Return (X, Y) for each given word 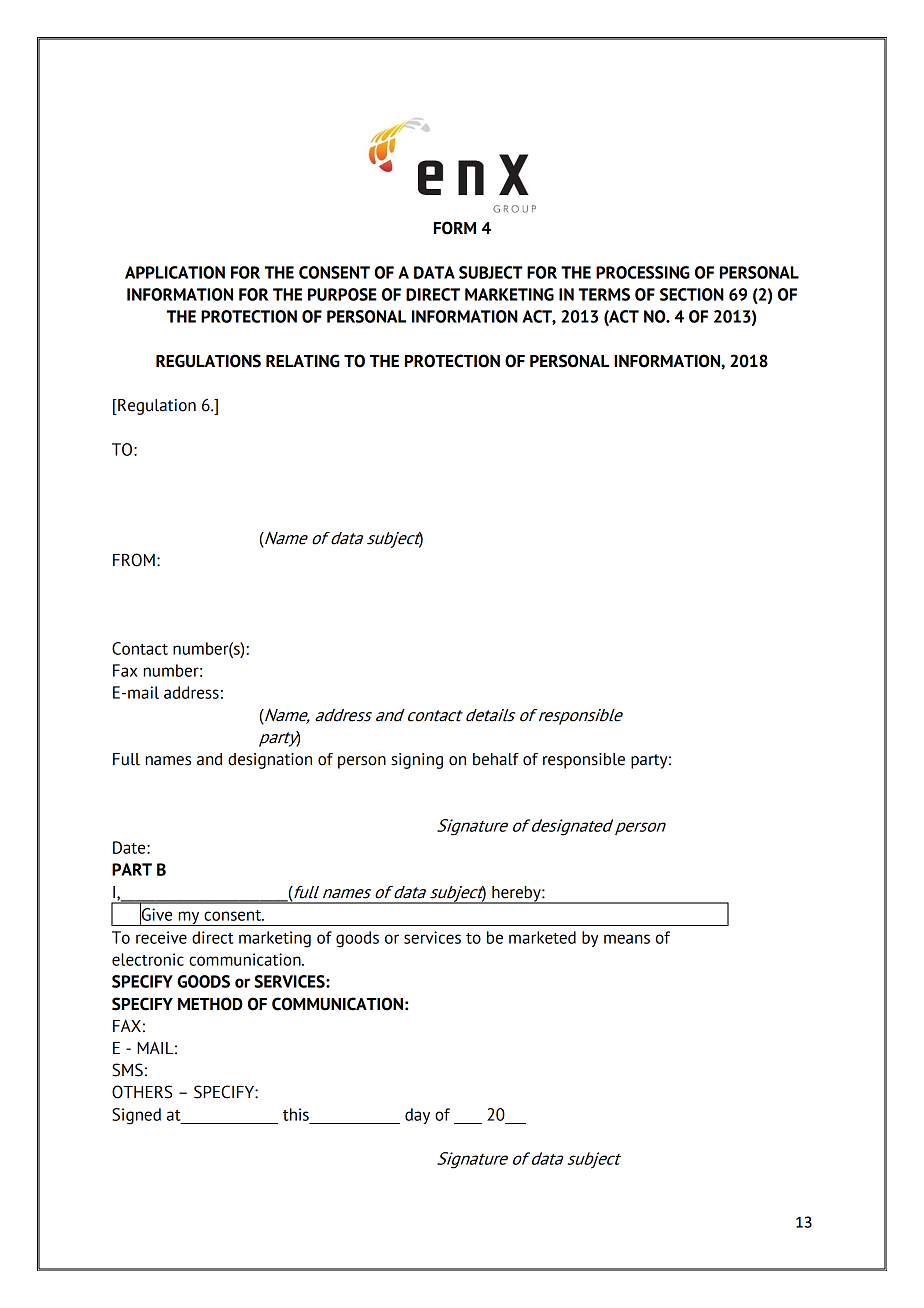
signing (417, 761)
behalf (496, 759)
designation (270, 761)
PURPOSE (342, 294)
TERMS (604, 294)
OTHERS (142, 1092)
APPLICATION (175, 272)
